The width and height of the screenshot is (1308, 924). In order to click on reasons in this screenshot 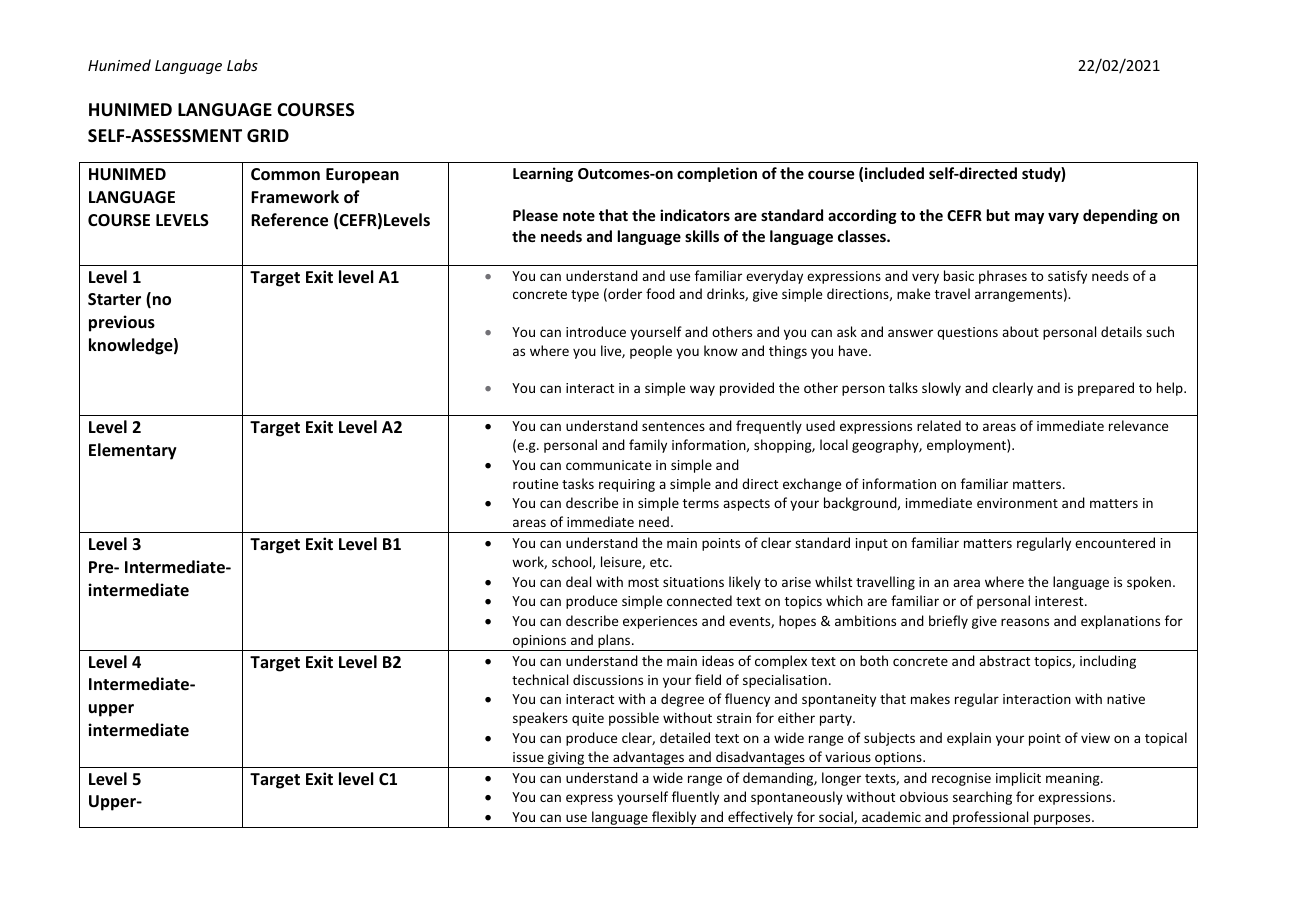, I will do `click(1025, 622)`.
